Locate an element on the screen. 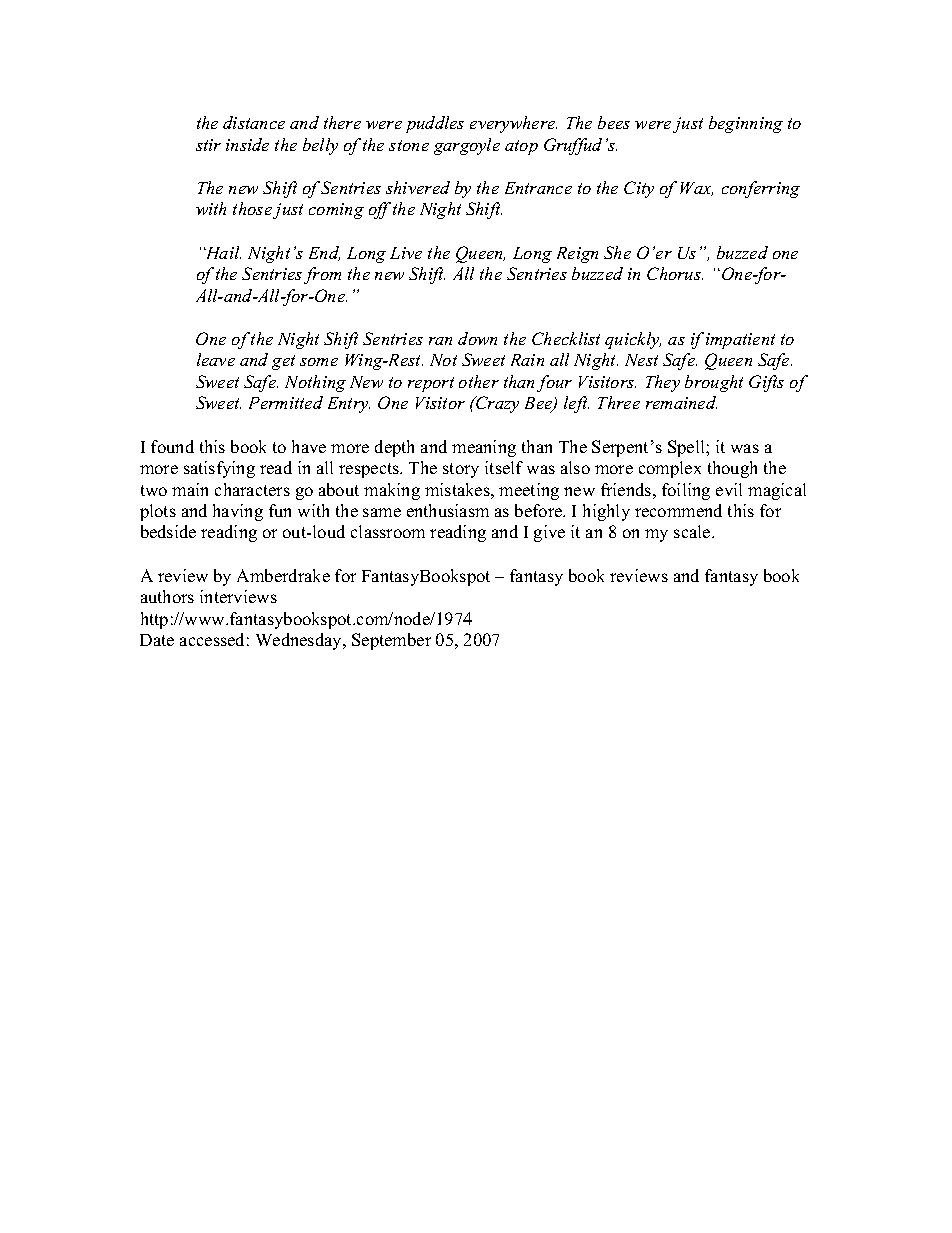 The image size is (952, 1233). everywhere is located at coordinates (513, 124).
